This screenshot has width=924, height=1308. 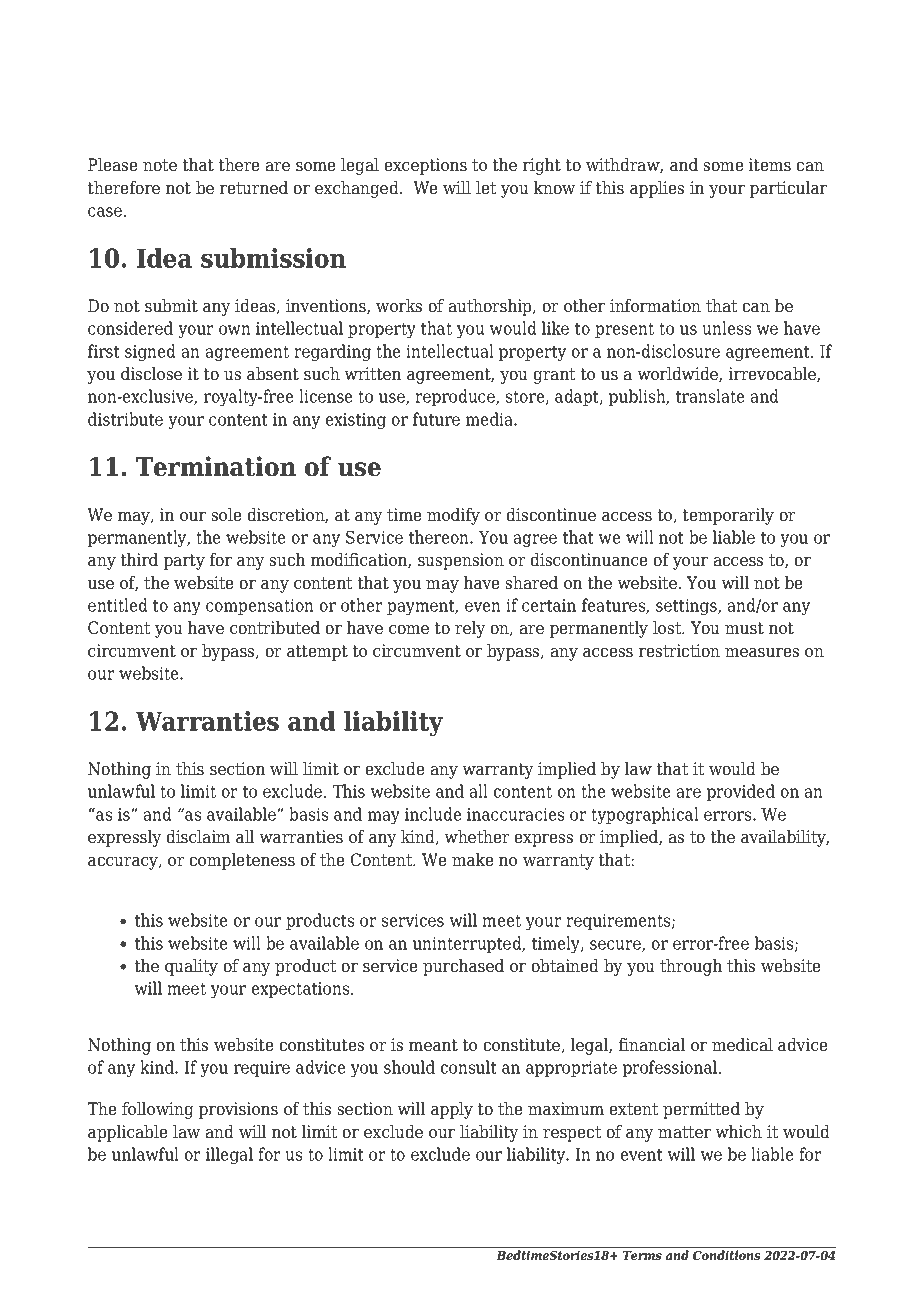 What do you see at coordinates (726, 1255) in the screenshot?
I see `Conditions` at bounding box center [726, 1255].
